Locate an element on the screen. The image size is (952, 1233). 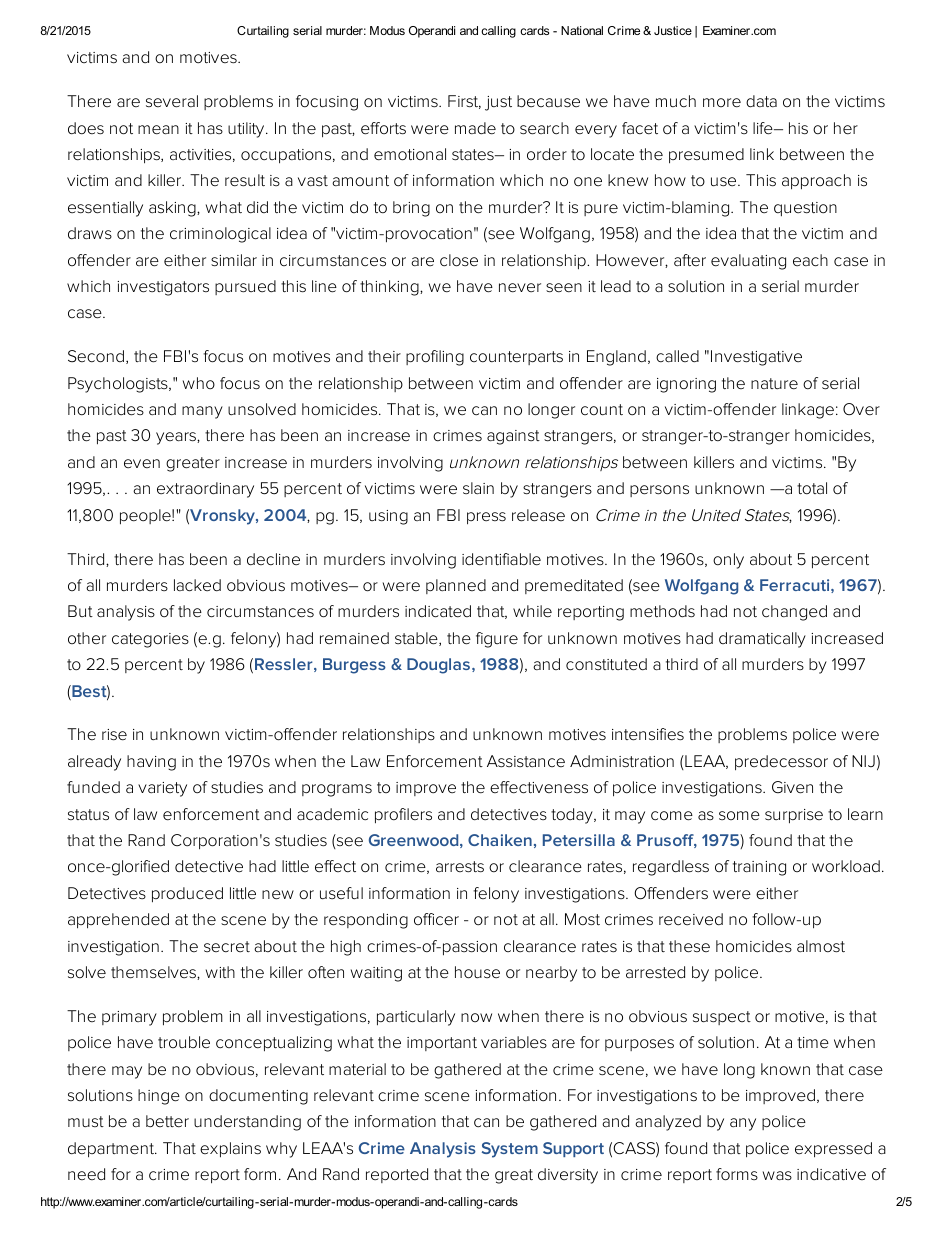
many is located at coordinates (202, 412).
